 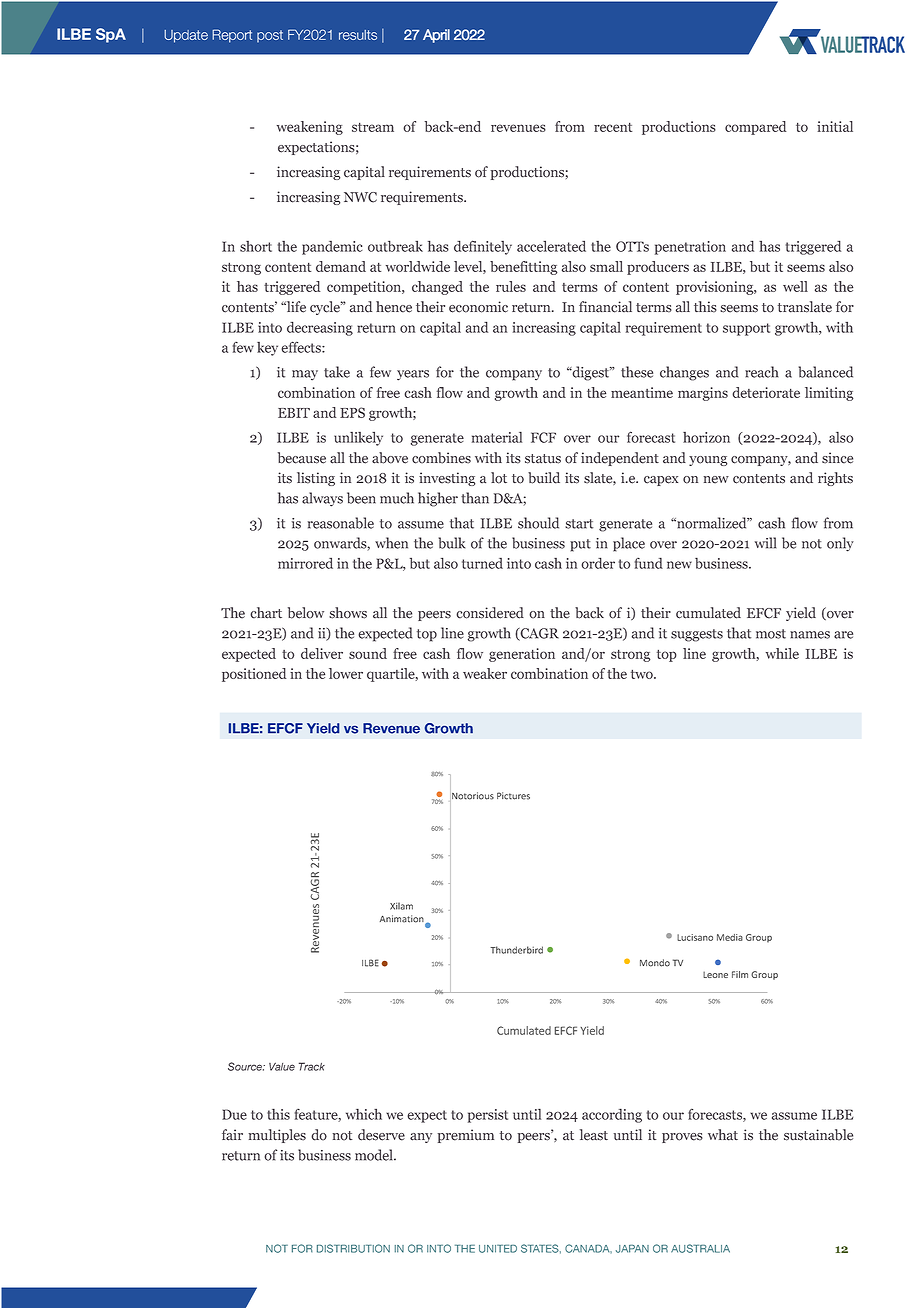 What do you see at coordinates (277, 1136) in the page?
I see `multiples` at bounding box center [277, 1136].
